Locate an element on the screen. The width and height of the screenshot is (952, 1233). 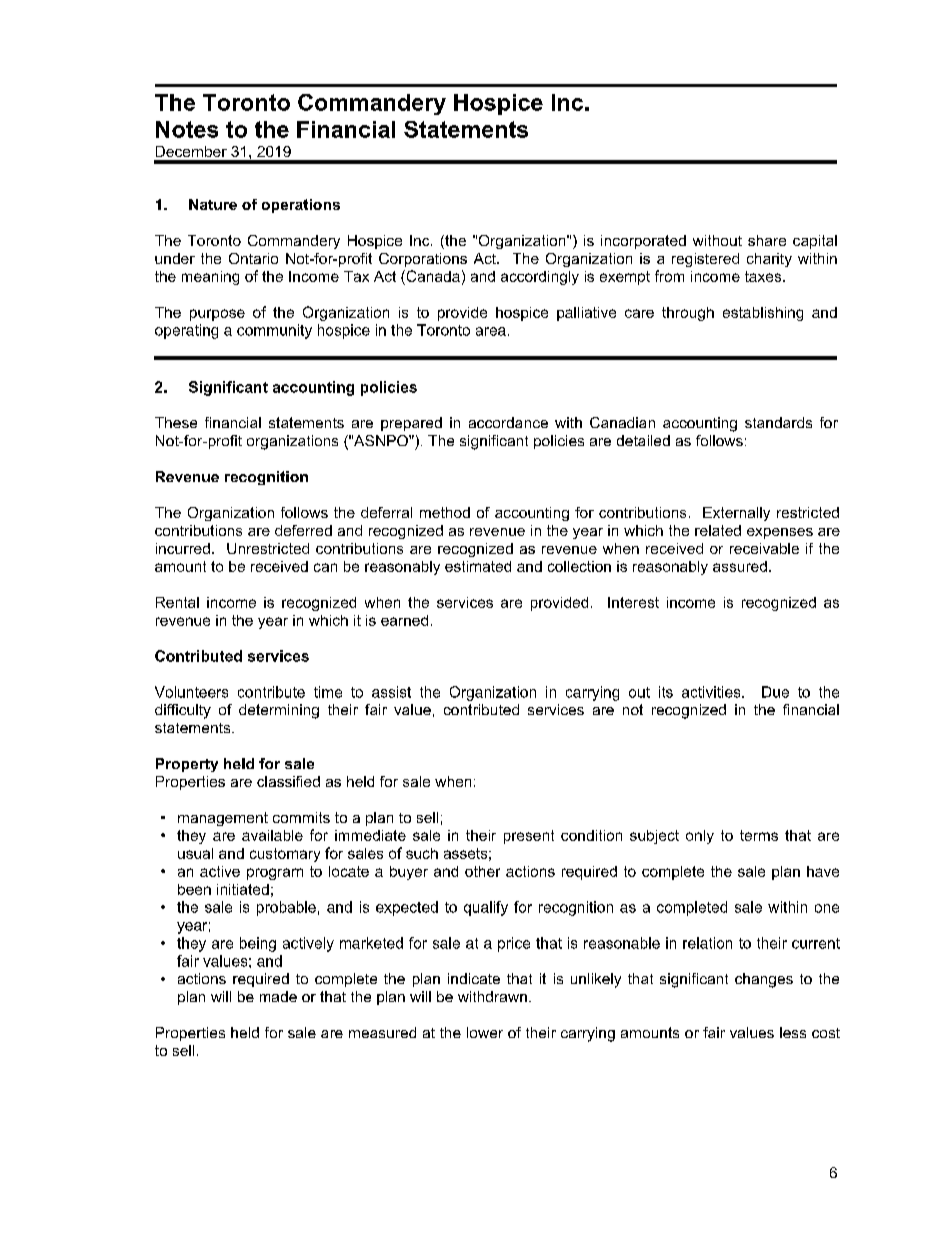
made is located at coordinates (278, 996).
